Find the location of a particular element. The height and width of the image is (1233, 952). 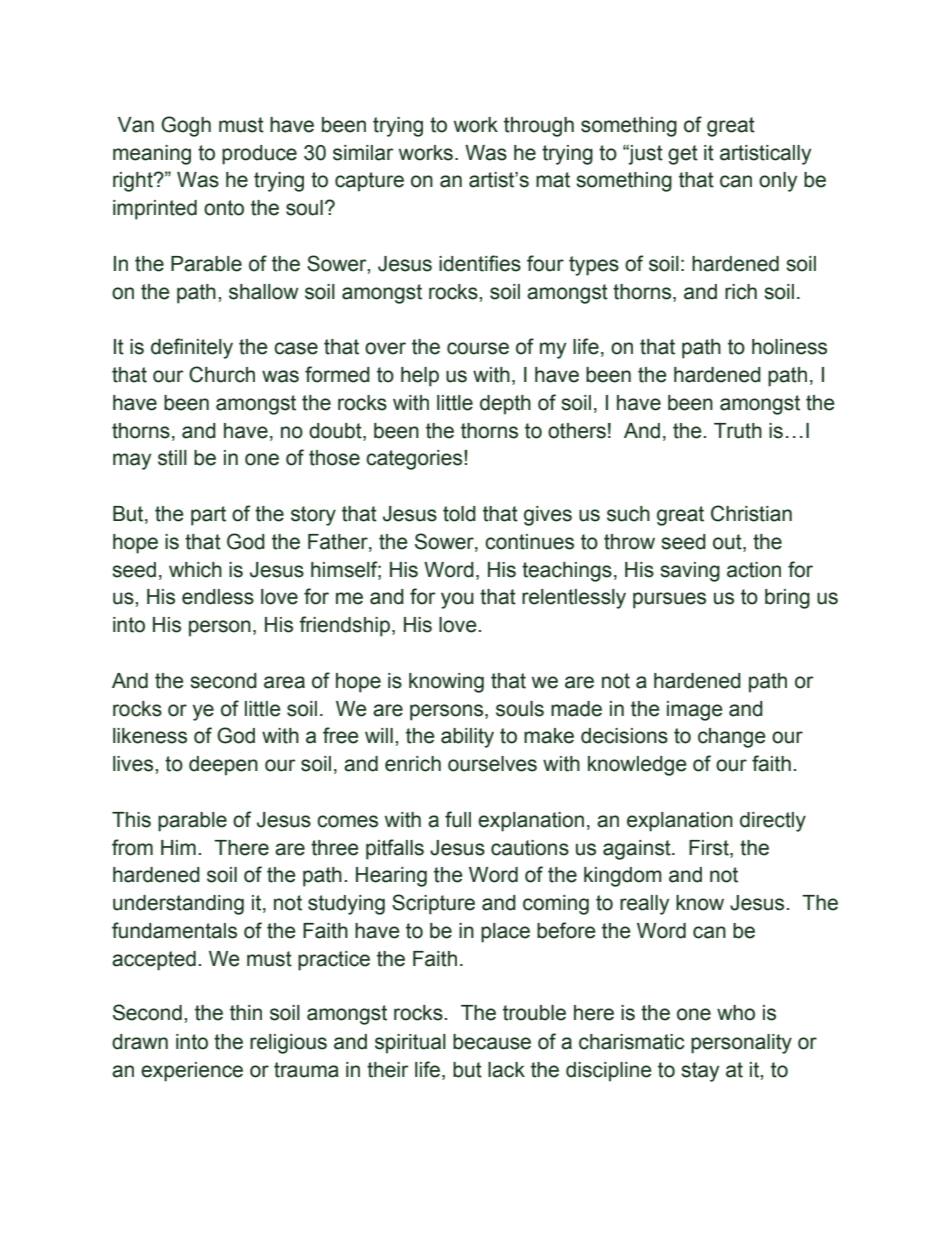

through is located at coordinates (539, 127).
